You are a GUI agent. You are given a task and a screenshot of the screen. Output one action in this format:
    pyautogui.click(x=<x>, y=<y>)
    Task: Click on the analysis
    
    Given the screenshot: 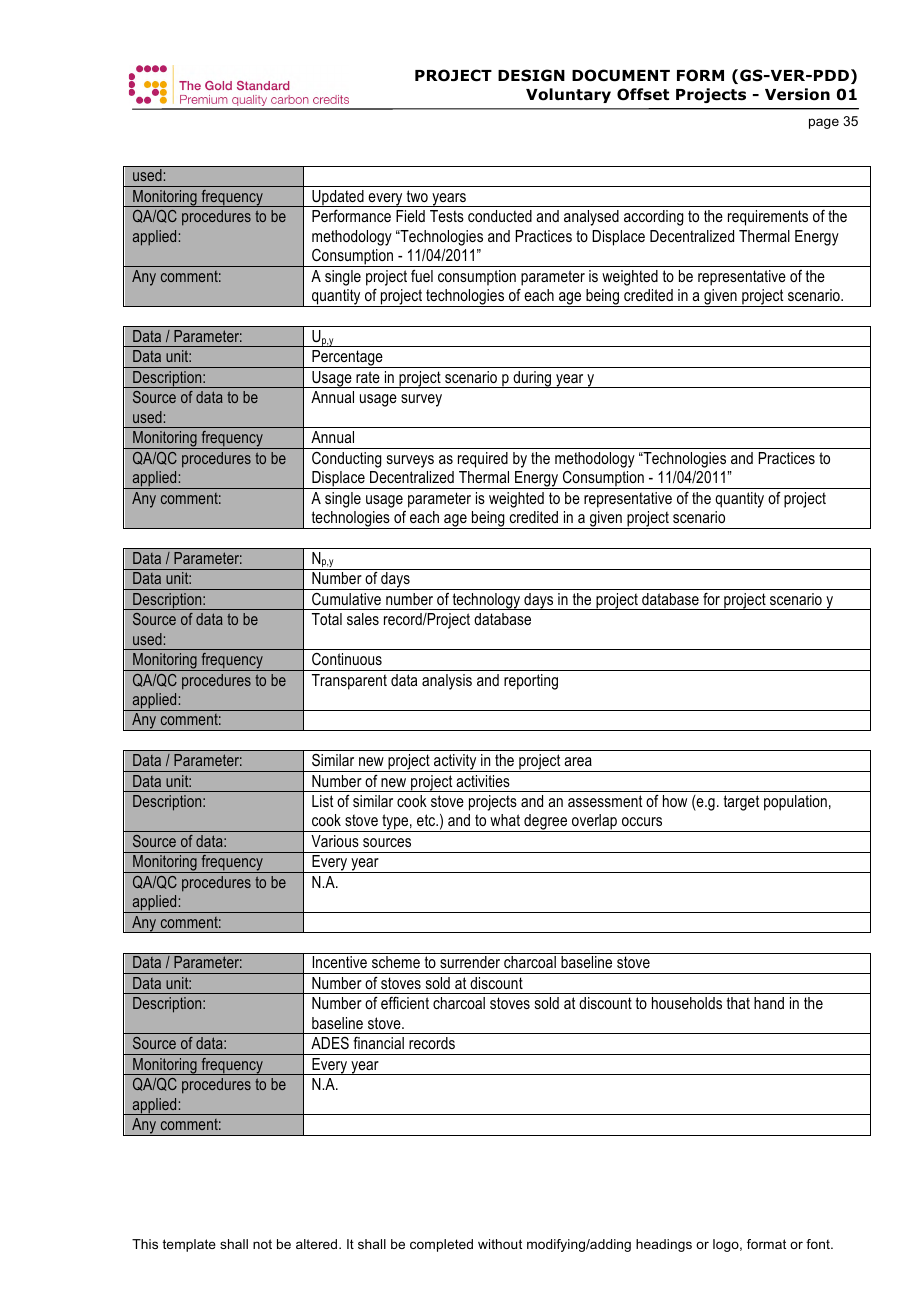 What is the action you would take?
    pyautogui.click(x=447, y=682)
